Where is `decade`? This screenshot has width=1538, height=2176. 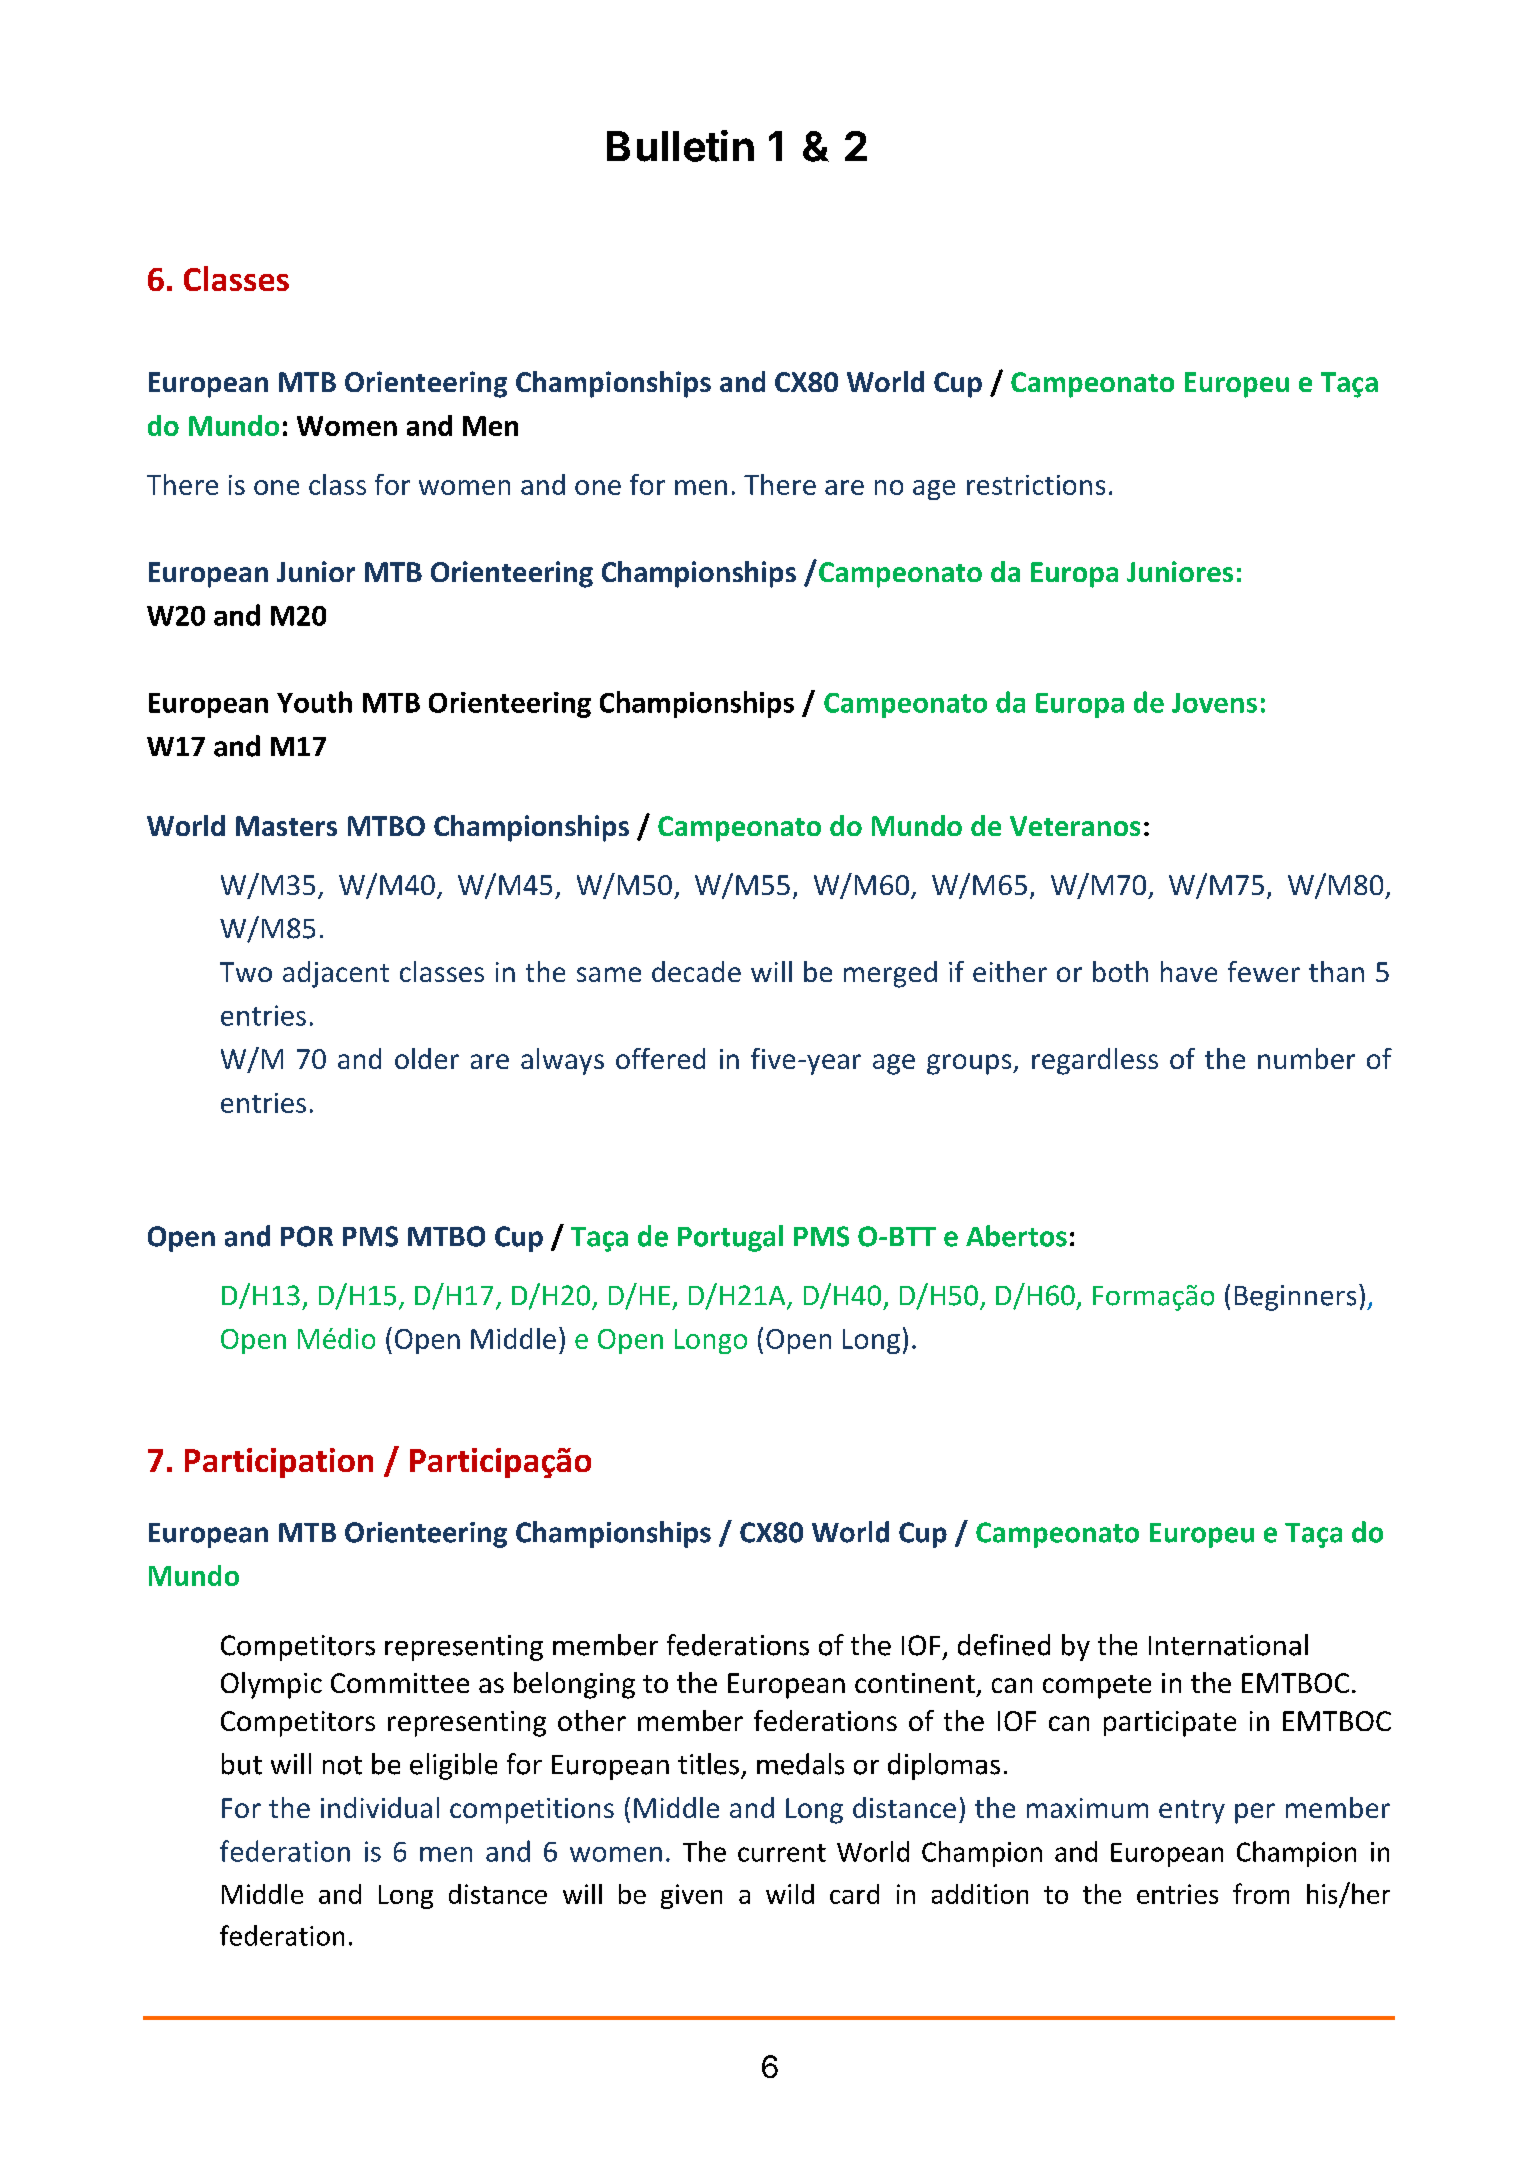 decade is located at coordinates (696, 971).
